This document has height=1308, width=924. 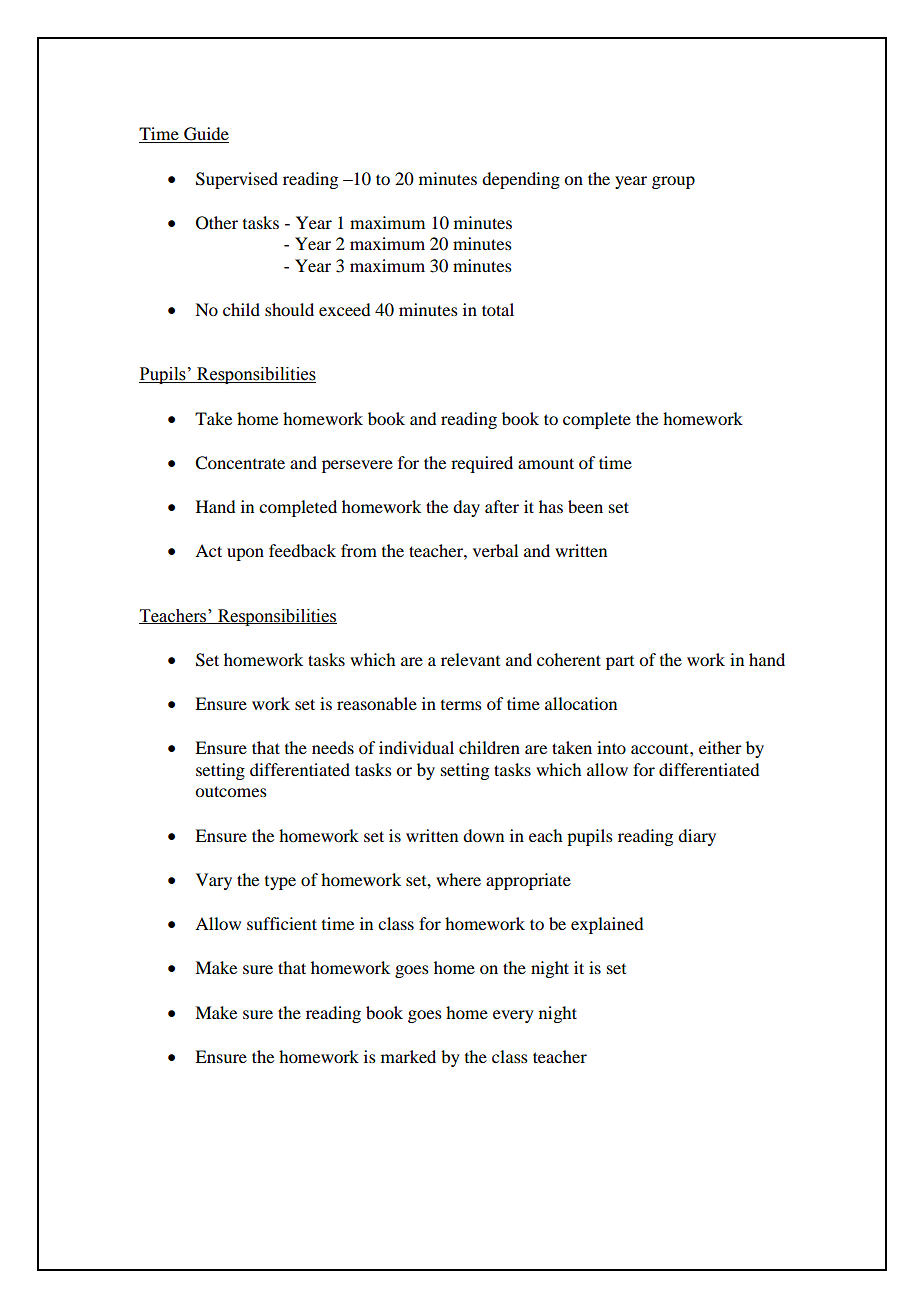 What do you see at coordinates (240, 463) in the document?
I see `Concentrate` at bounding box center [240, 463].
